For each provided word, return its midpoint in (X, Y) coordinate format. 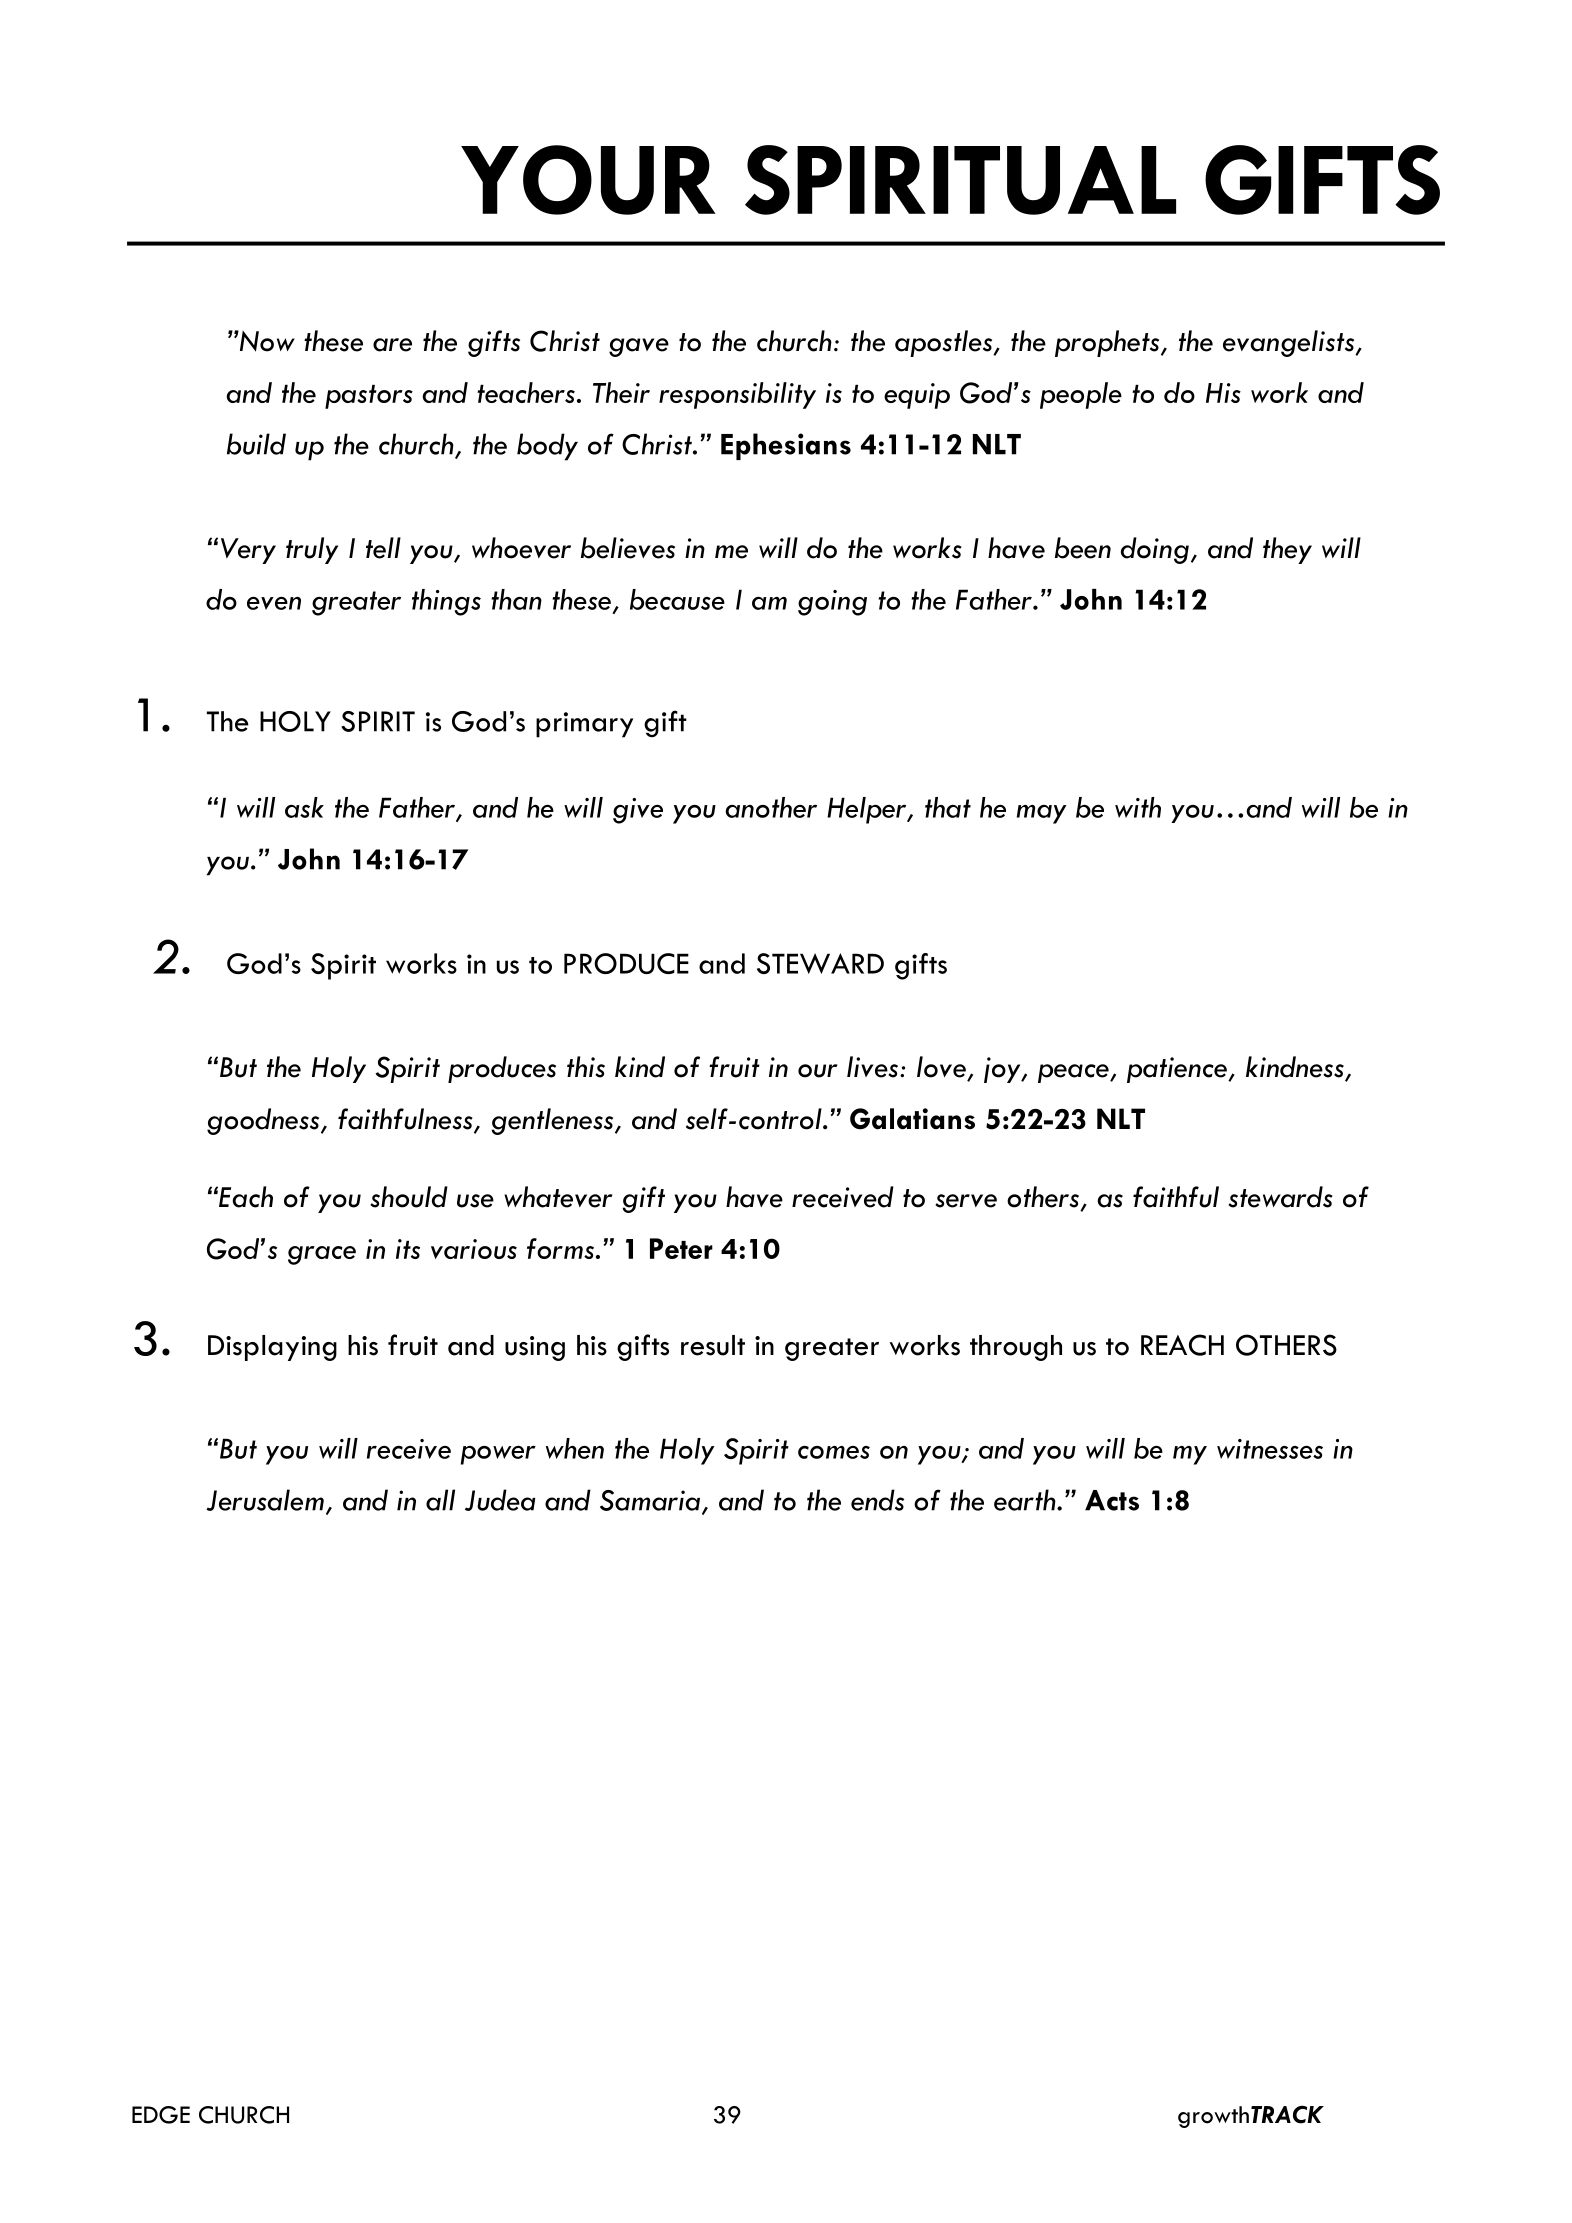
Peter (681, 1248)
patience (1178, 1070)
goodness (264, 1121)
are (392, 345)
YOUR (588, 180)
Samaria (651, 1501)
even (274, 603)
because (677, 599)
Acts (1112, 1500)
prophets (1108, 343)
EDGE (161, 2115)
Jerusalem (265, 1500)
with (1138, 807)
